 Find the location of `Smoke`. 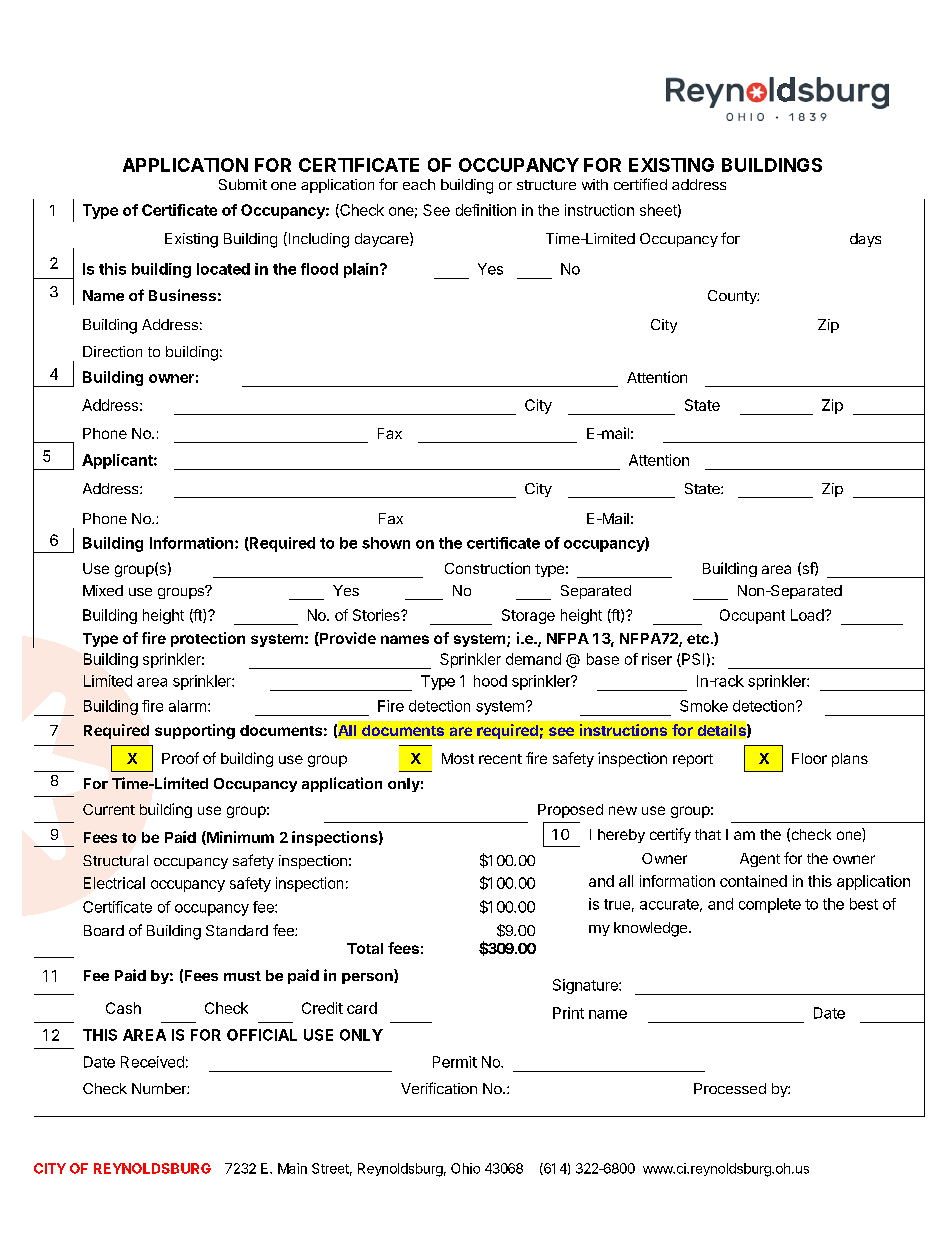

Smoke is located at coordinates (704, 706).
